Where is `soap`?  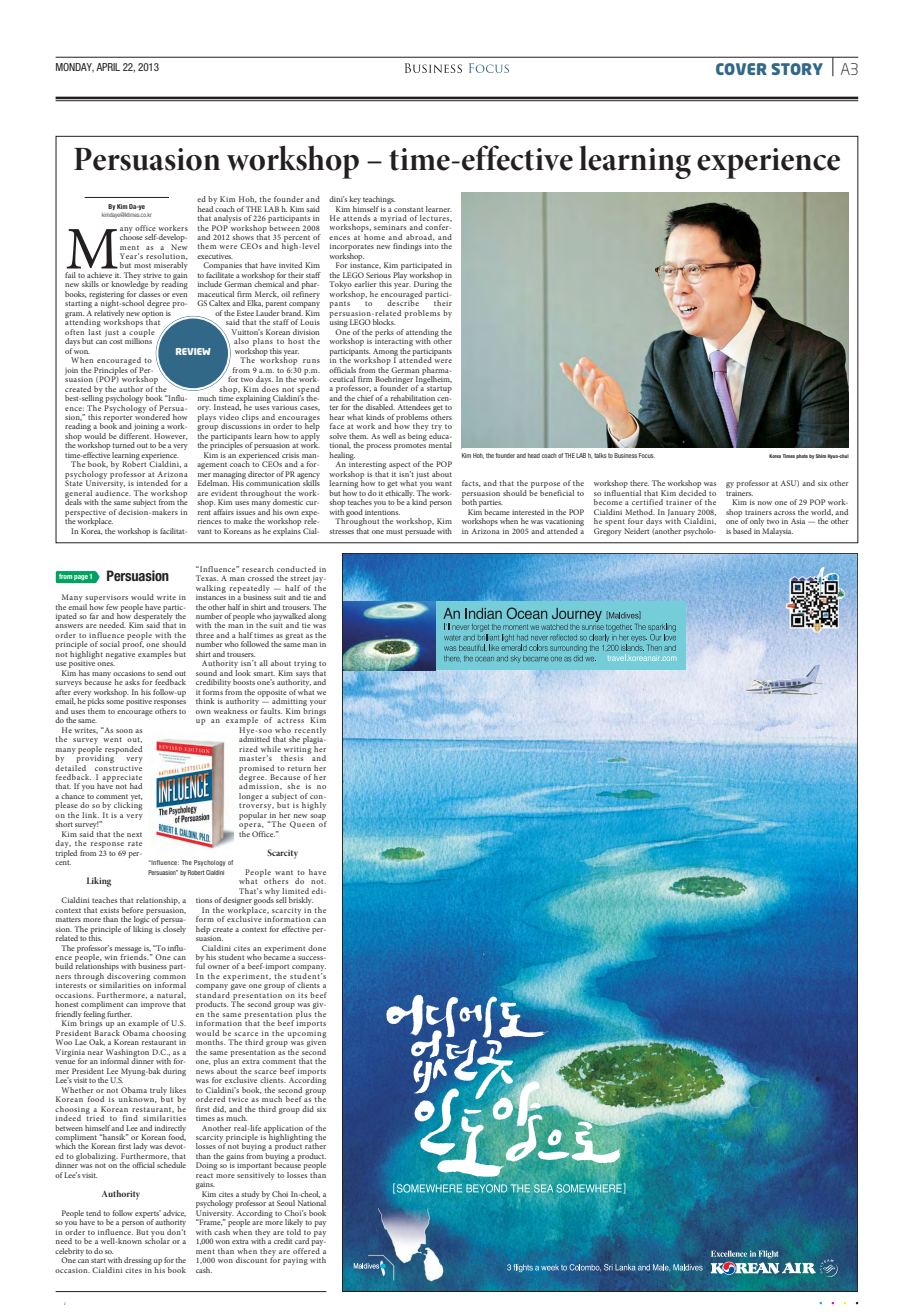
soap is located at coordinates (318, 818).
